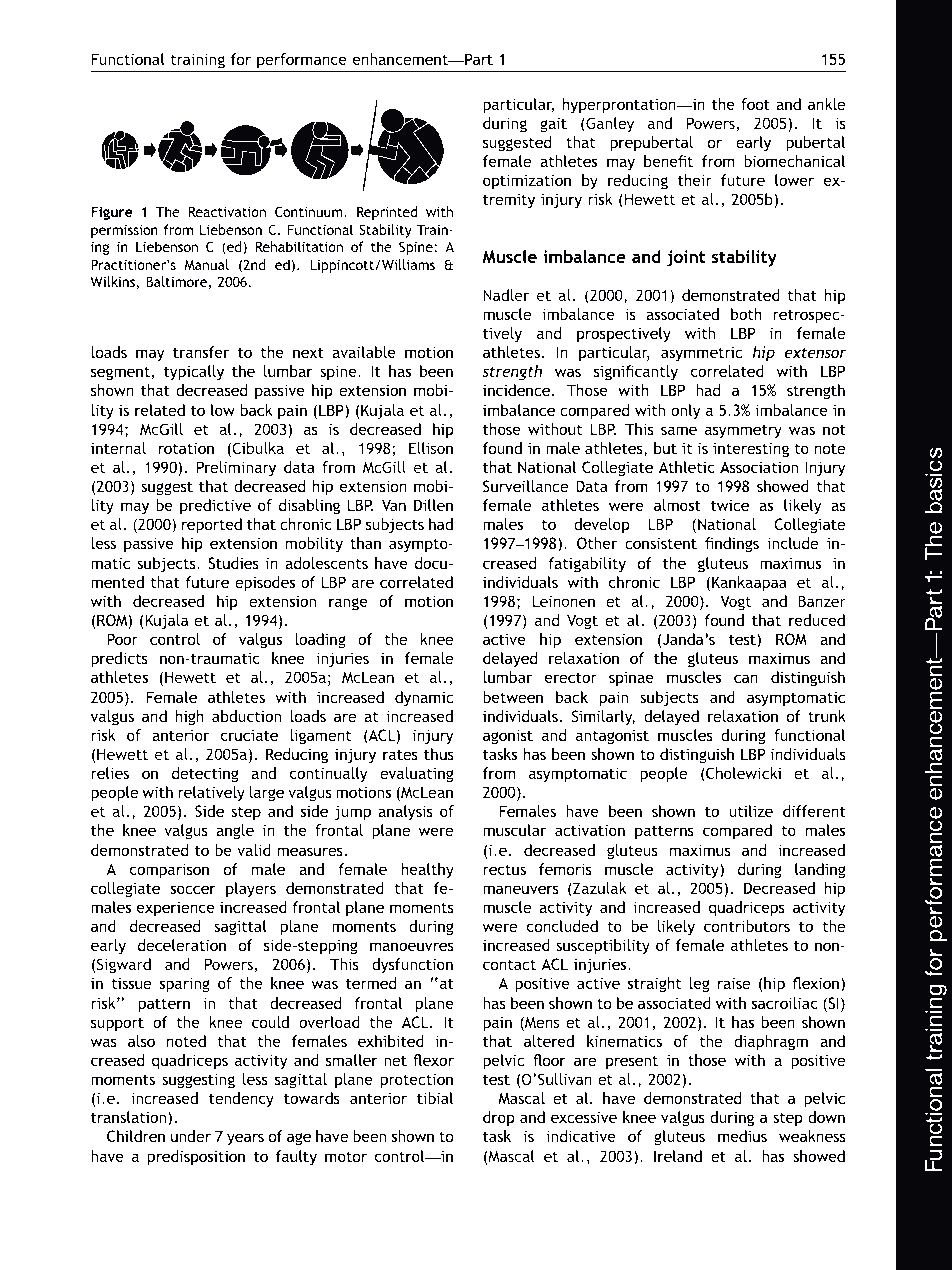 The height and width of the screenshot is (1270, 952). Describe the element at coordinates (747, 926) in the screenshot. I see `contributors` at that location.
